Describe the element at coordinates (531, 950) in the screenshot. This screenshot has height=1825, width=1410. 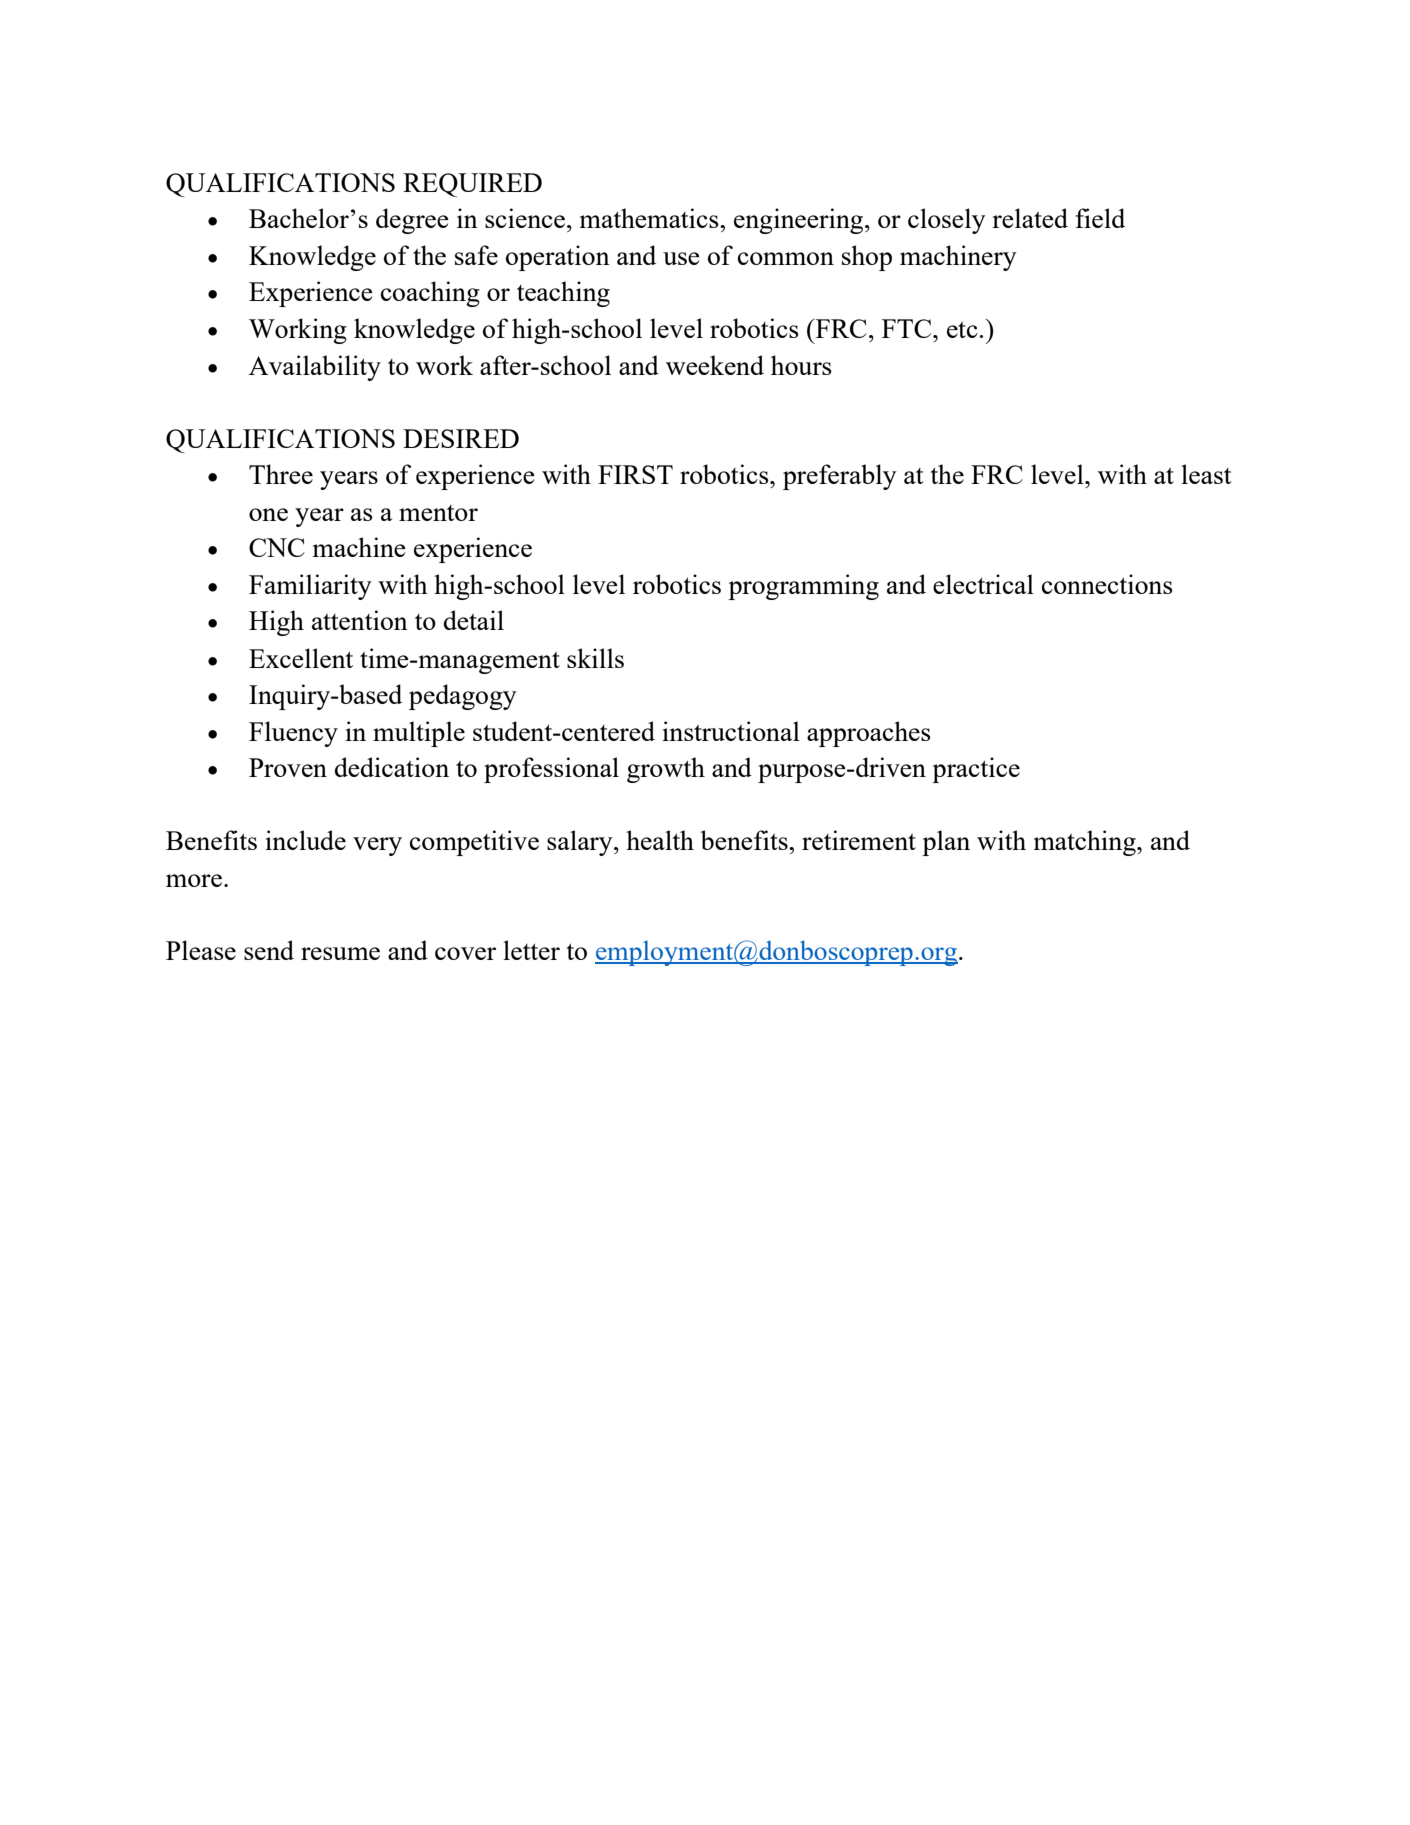
I see `letter` at that location.
